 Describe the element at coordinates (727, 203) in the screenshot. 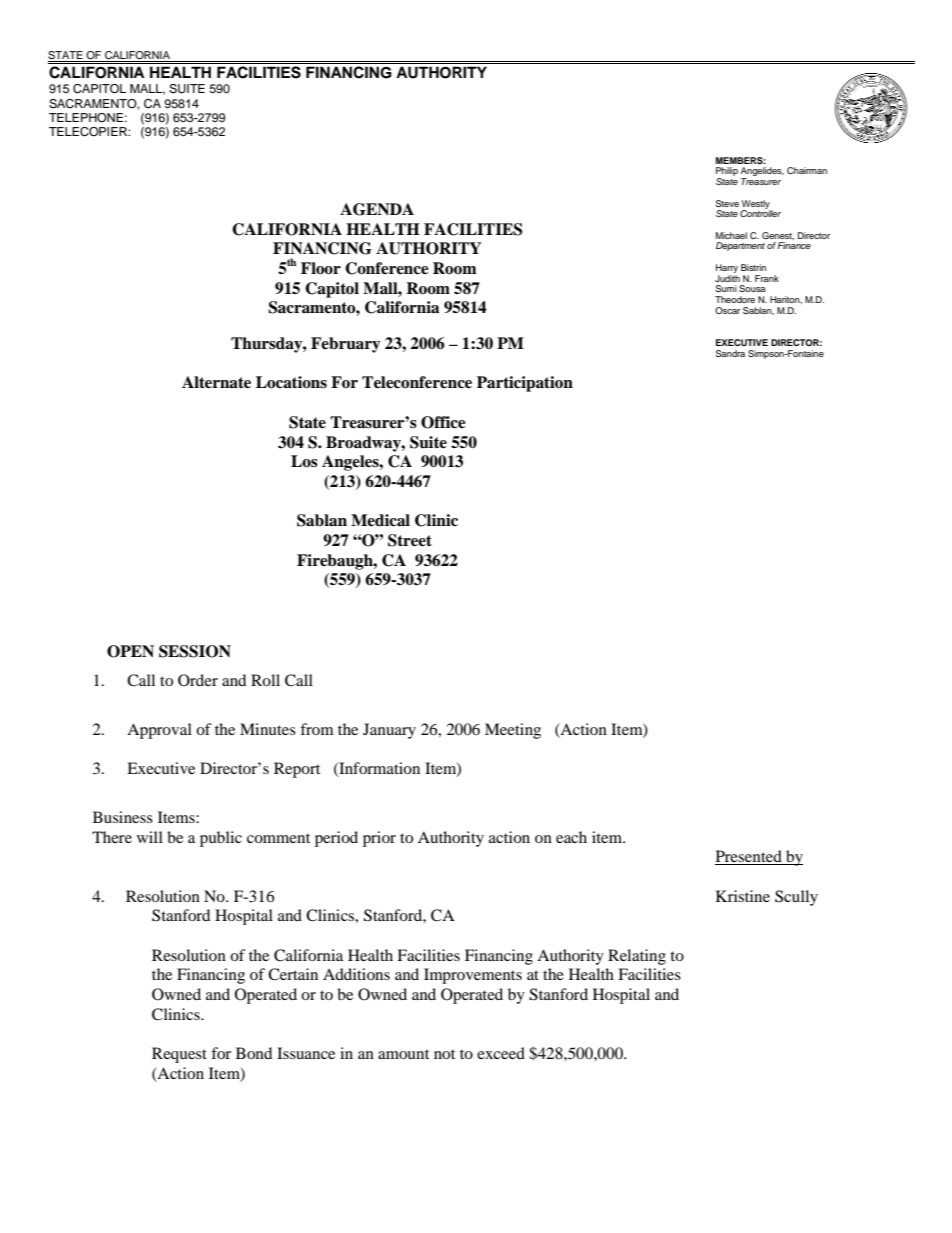

I see `Steve` at that location.
